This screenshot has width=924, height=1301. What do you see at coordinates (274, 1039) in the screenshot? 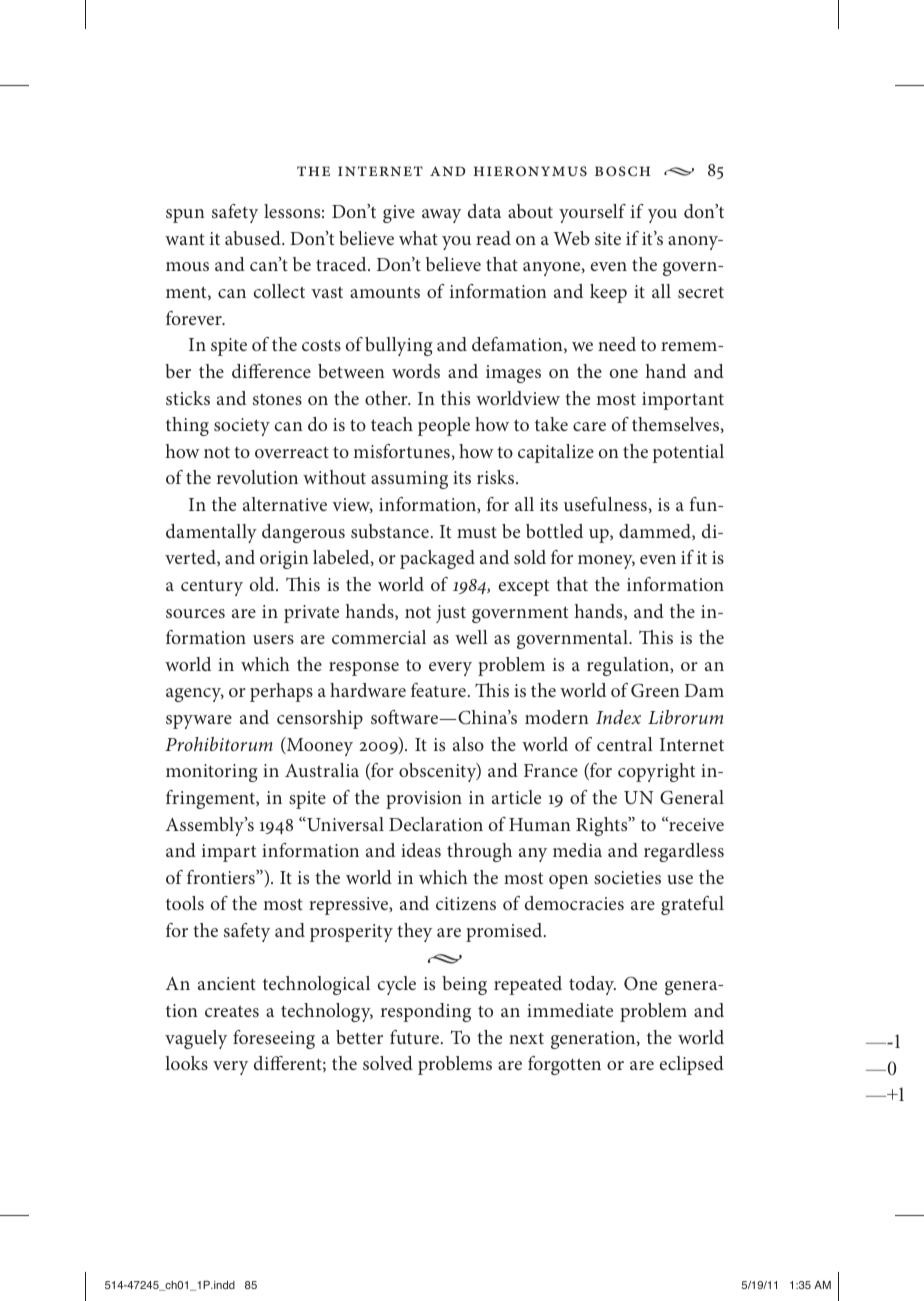
I see `foreseeing` at bounding box center [274, 1039].
